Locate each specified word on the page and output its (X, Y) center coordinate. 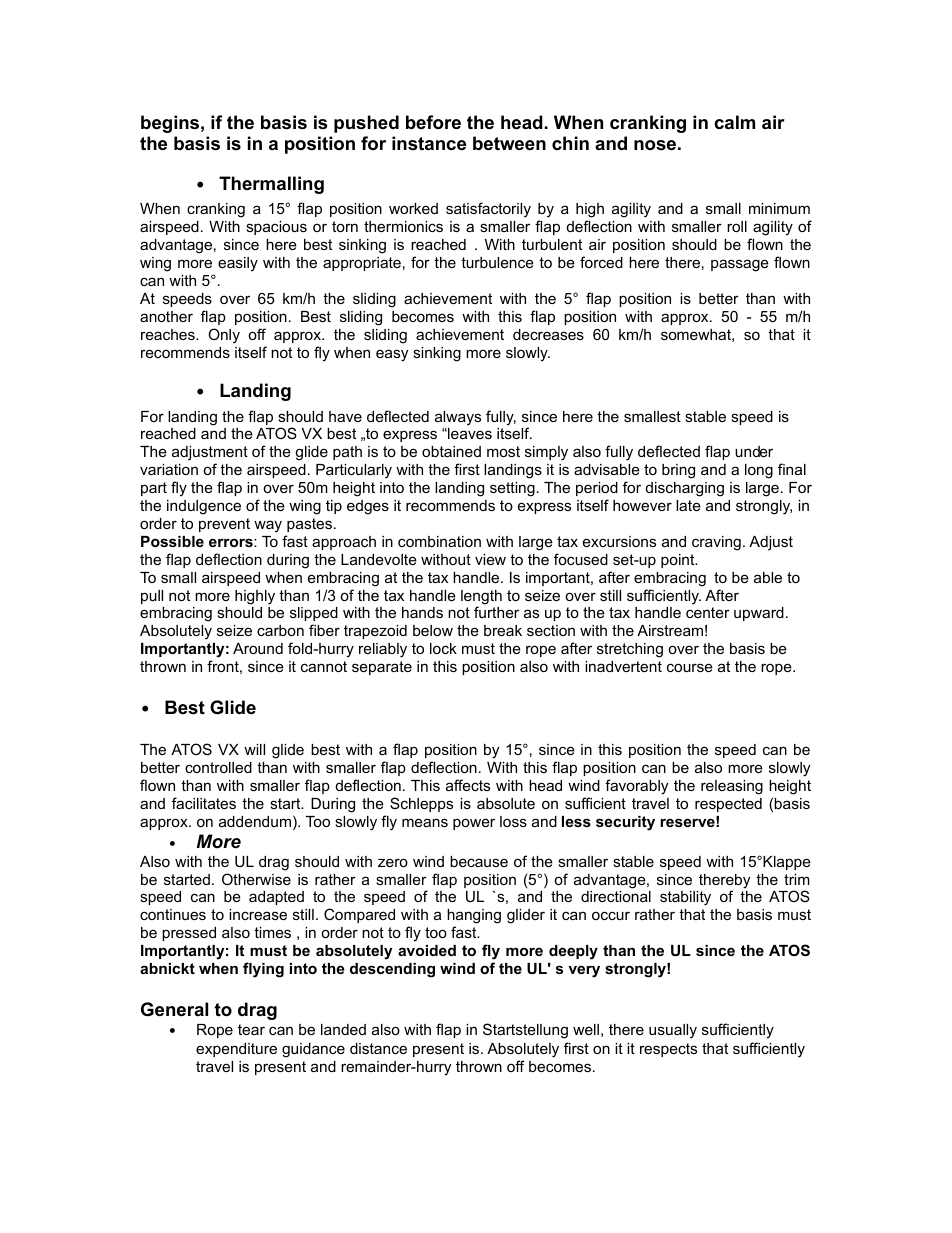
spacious (276, 228)
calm (734, 122)
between (509, 143)
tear (251, 1029)
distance (378, 1048)
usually (673, 1031)
